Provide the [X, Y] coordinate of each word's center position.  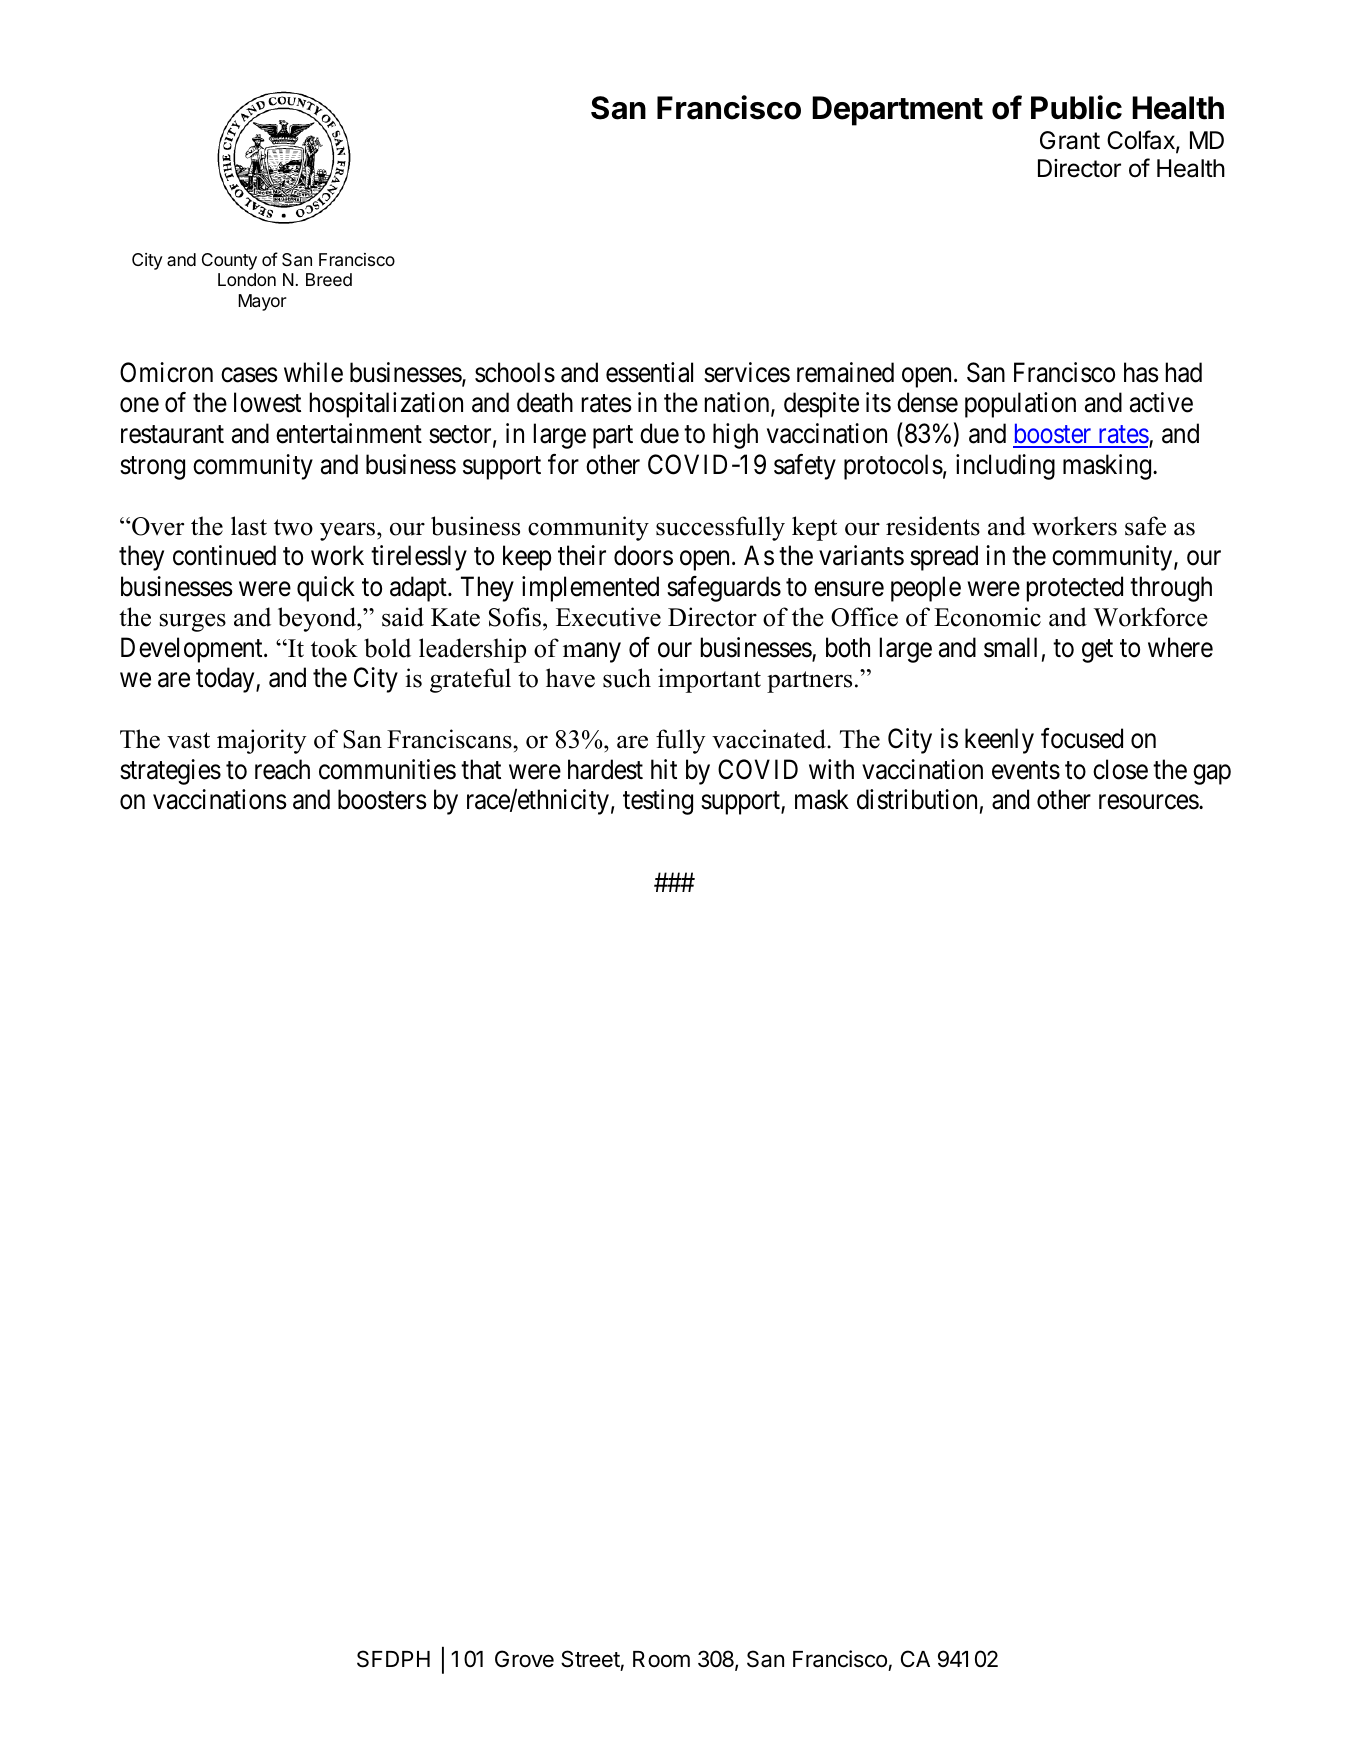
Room [661, 1659]
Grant [1070, 140]
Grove [524, 1659]
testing [658, 802]
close [1120, 769]
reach [282, 769]
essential [649, 372]
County [229, 261]
